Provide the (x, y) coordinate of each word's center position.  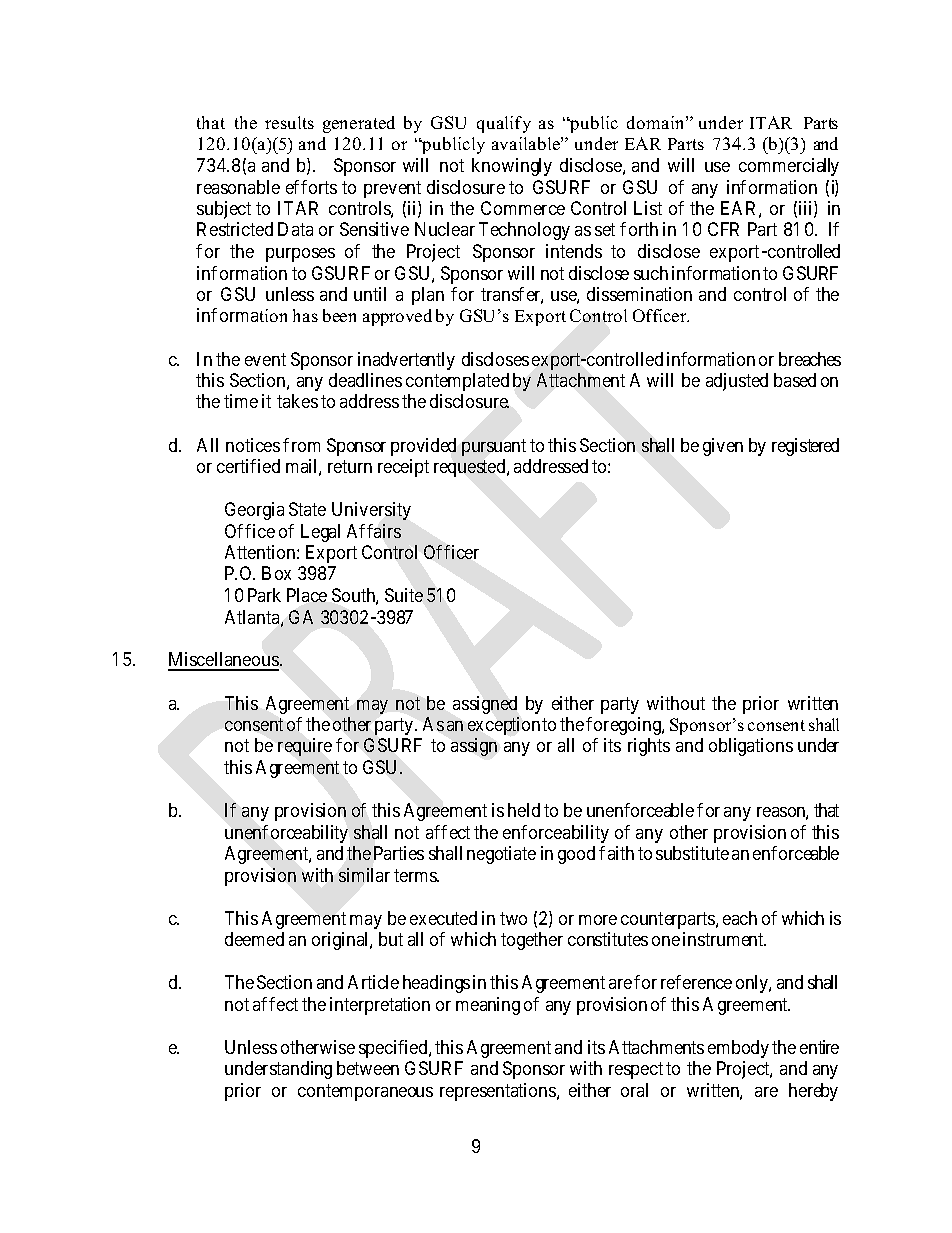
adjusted (737, 382)
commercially (789, 167)
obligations (751, 747)
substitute (692, 853)
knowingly (512, 167)
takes (297, 401)
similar (364, 875)
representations (499, 1092)
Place (307, 595)
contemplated (457, 382)
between (368, 1068)
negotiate (501, 855)
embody (738, 1049)
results (289, 122)
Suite (404, 595)
